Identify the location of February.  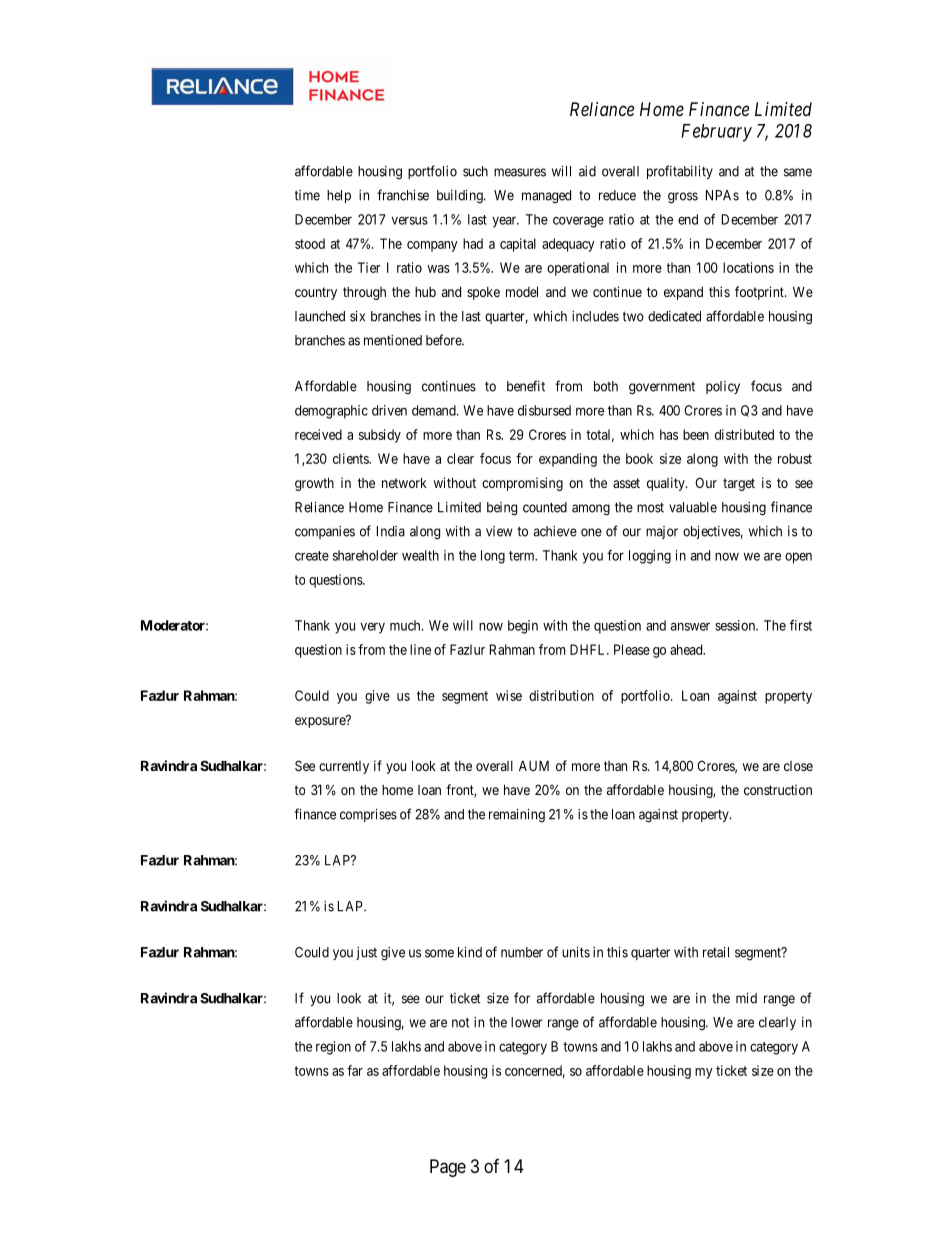
(716, 133).
